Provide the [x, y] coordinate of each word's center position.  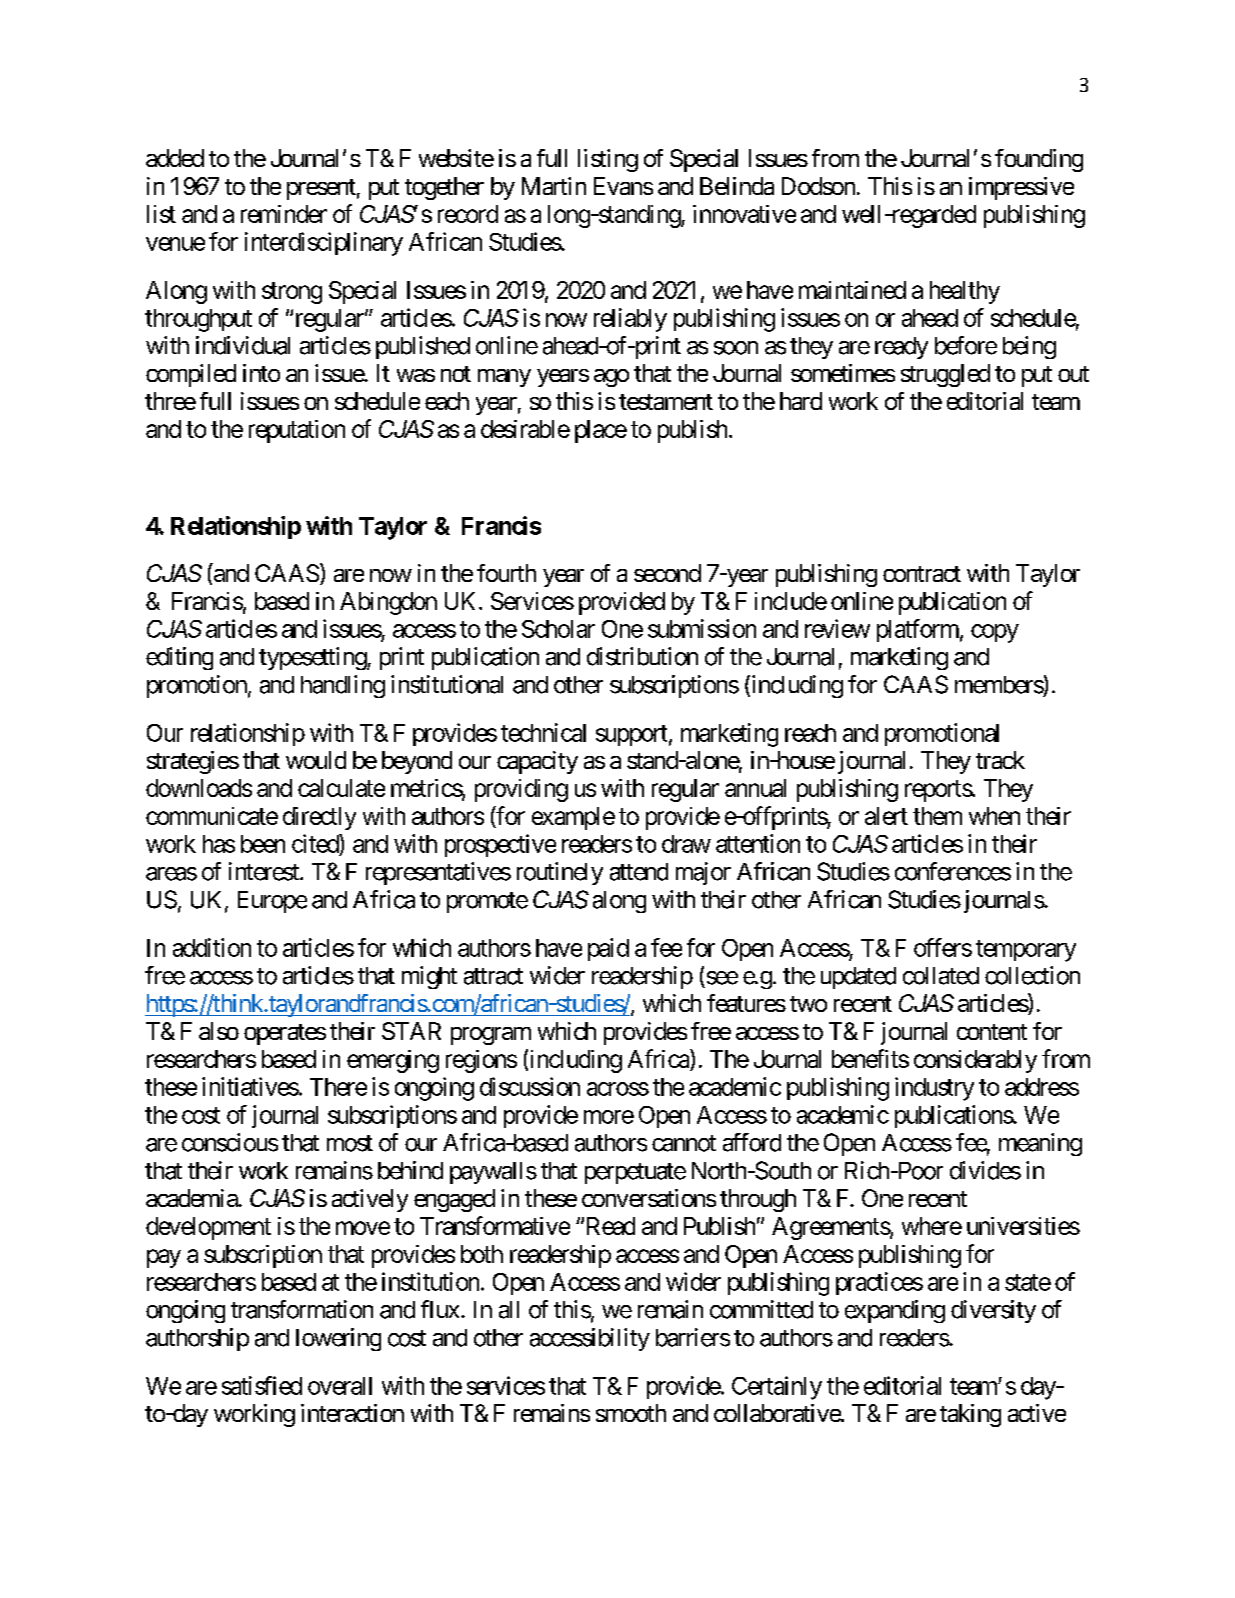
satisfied [262, 1385]
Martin [554, 186]
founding [1039, 160]
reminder [284, 214]
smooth [631, 1413]
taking [970, 1415]
